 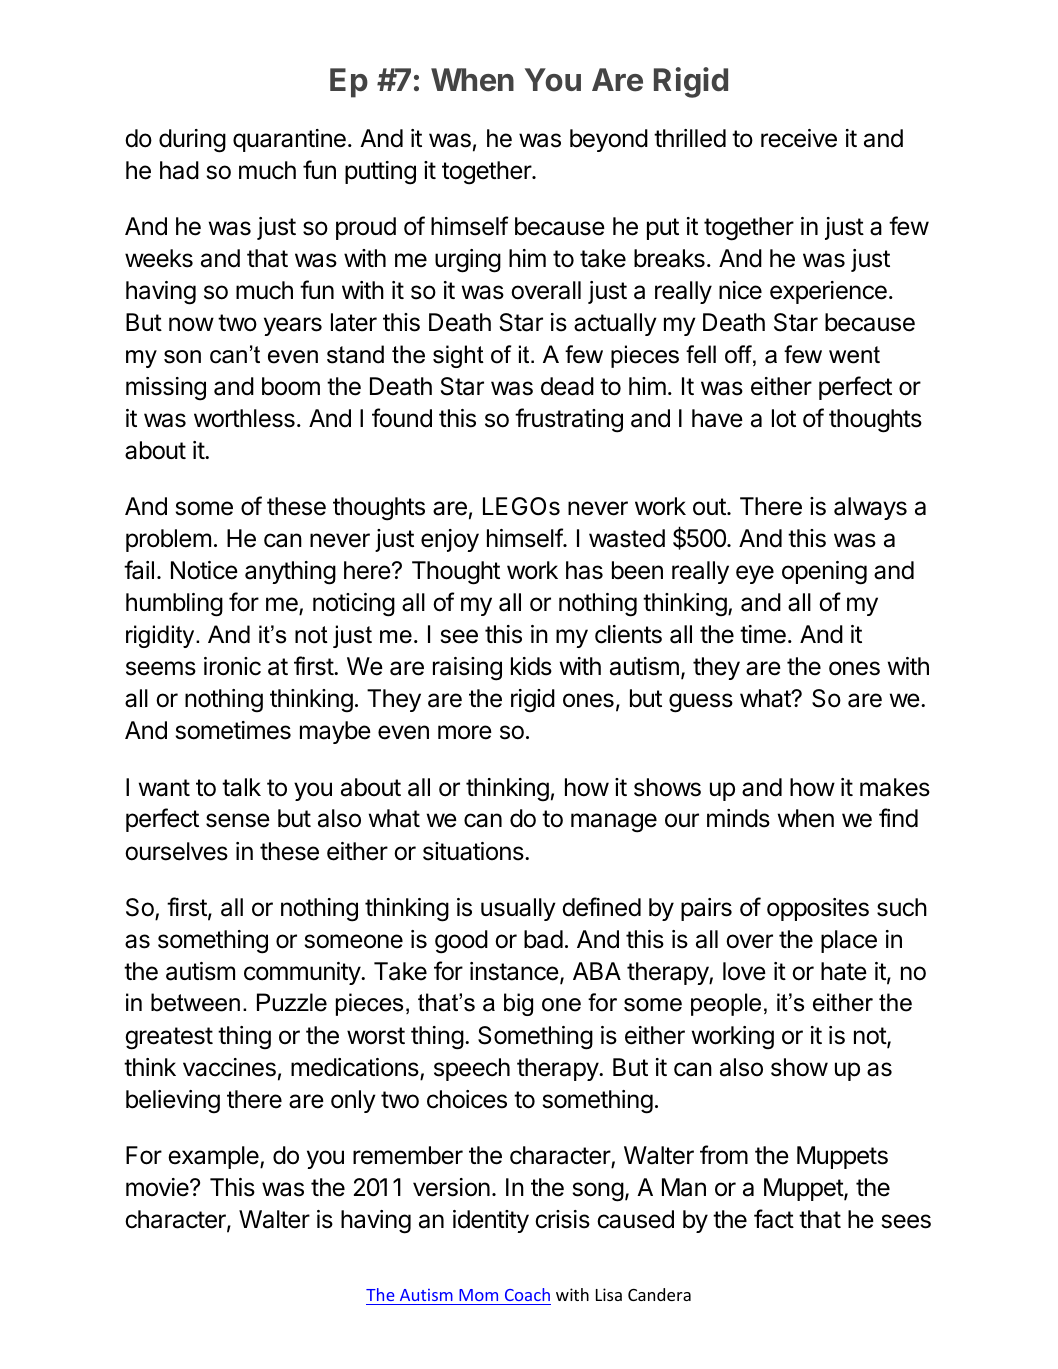 I want to click on lot, so click(x=784, y=418).
